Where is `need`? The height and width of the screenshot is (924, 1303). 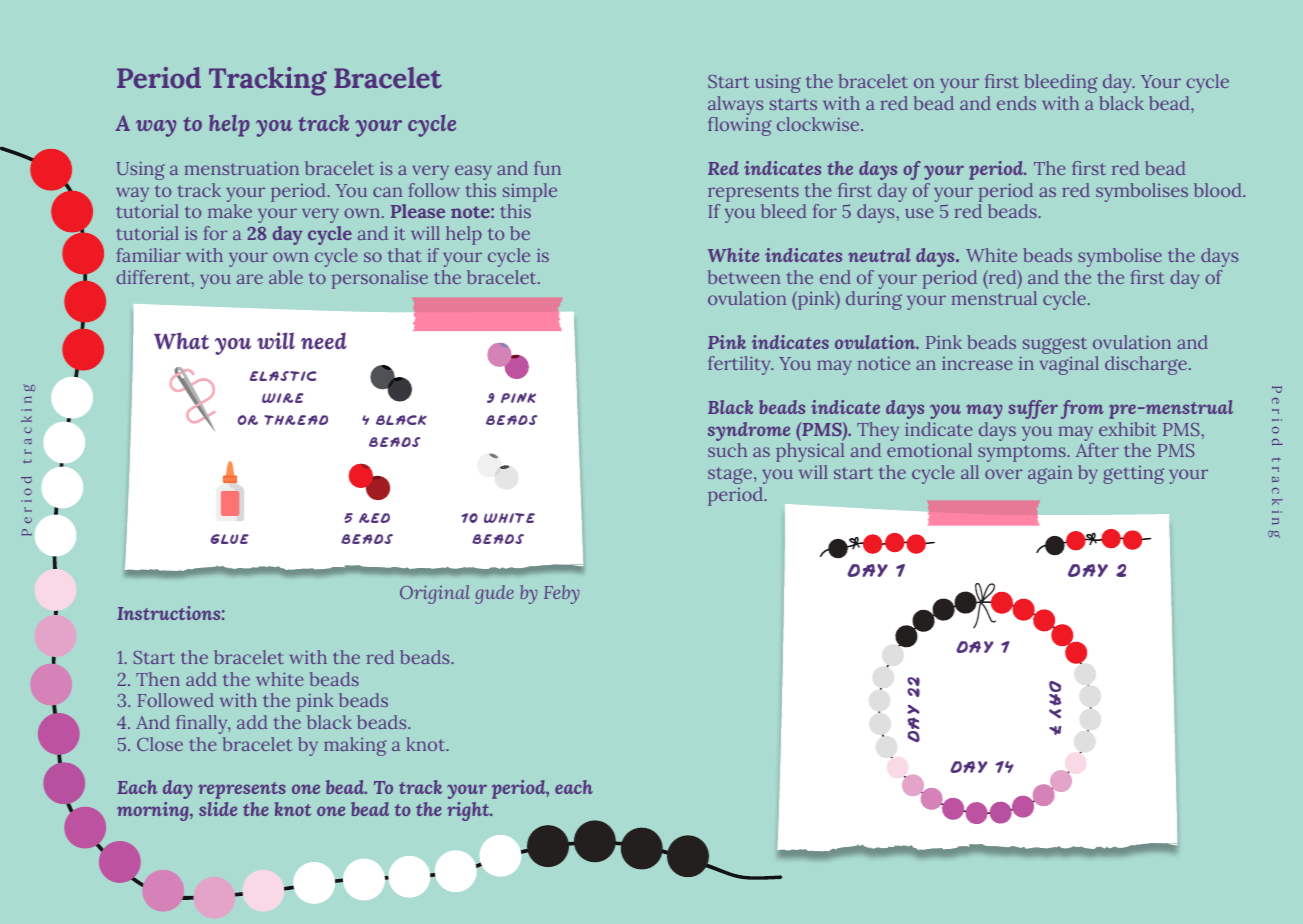 need is located at coordinates (324, 340).
